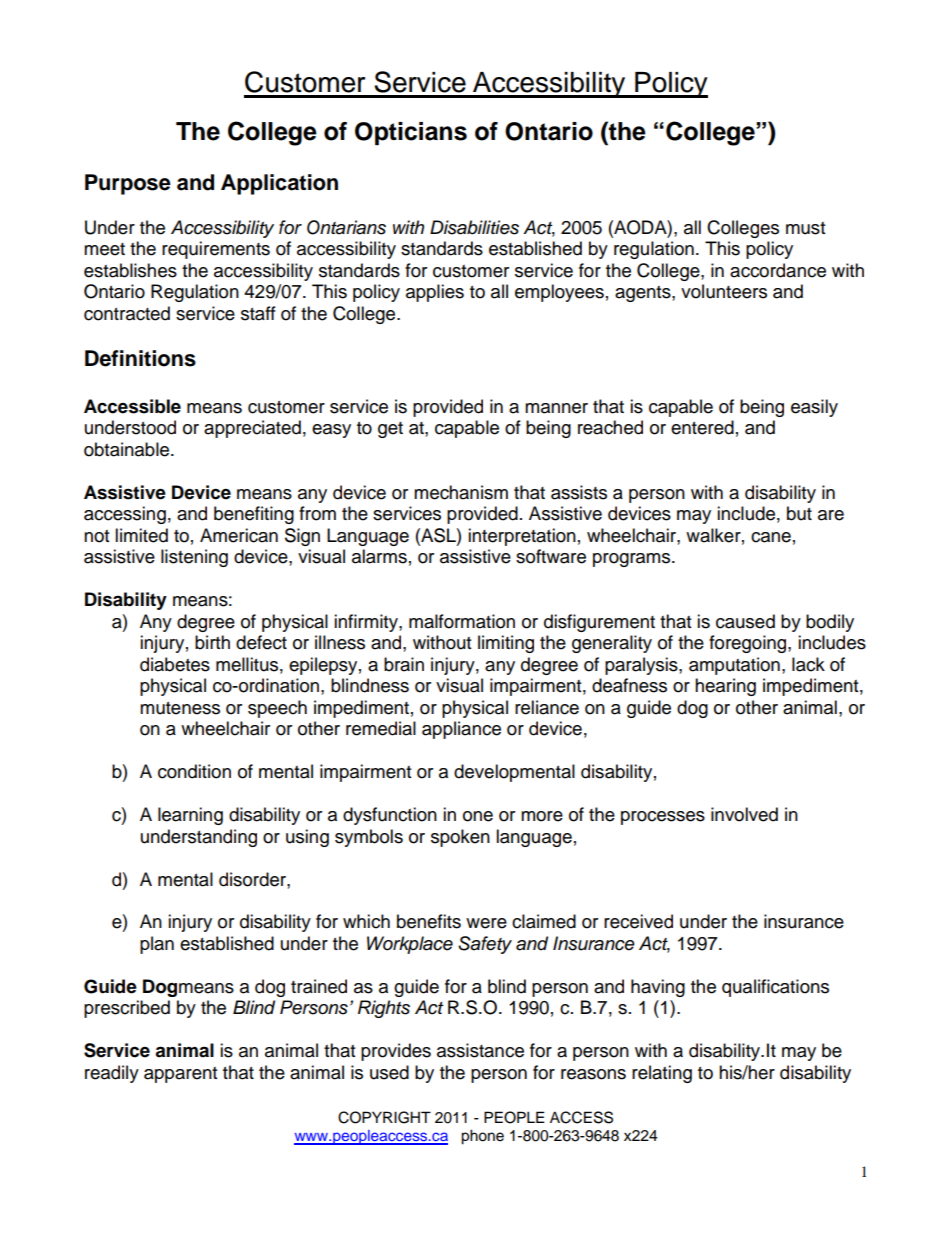 The height and width of the screenshot is (1233, 952). Describe the element at coordinates (799, 513) in the screenshot. I see `but` at that location.
